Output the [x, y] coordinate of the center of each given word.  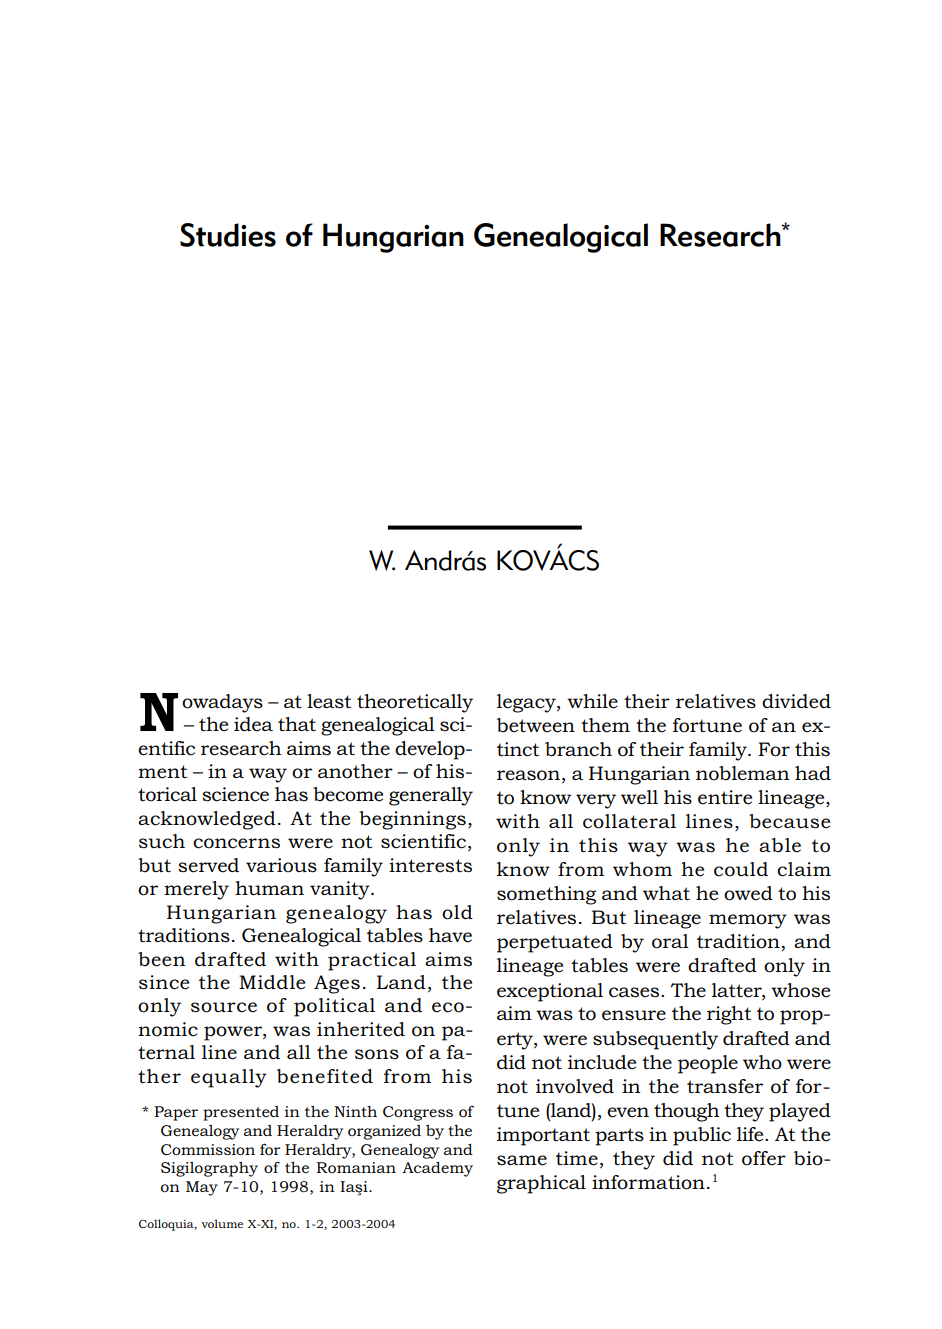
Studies [228, 235]
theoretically [415, 703]
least [329, 701]
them [605, 725]
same [522, 1160]
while [592, 701]
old [457, 912]
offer [764, 1158]
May [202, 1188]
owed [748, 893]
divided [796, 701]
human [269, 888]
